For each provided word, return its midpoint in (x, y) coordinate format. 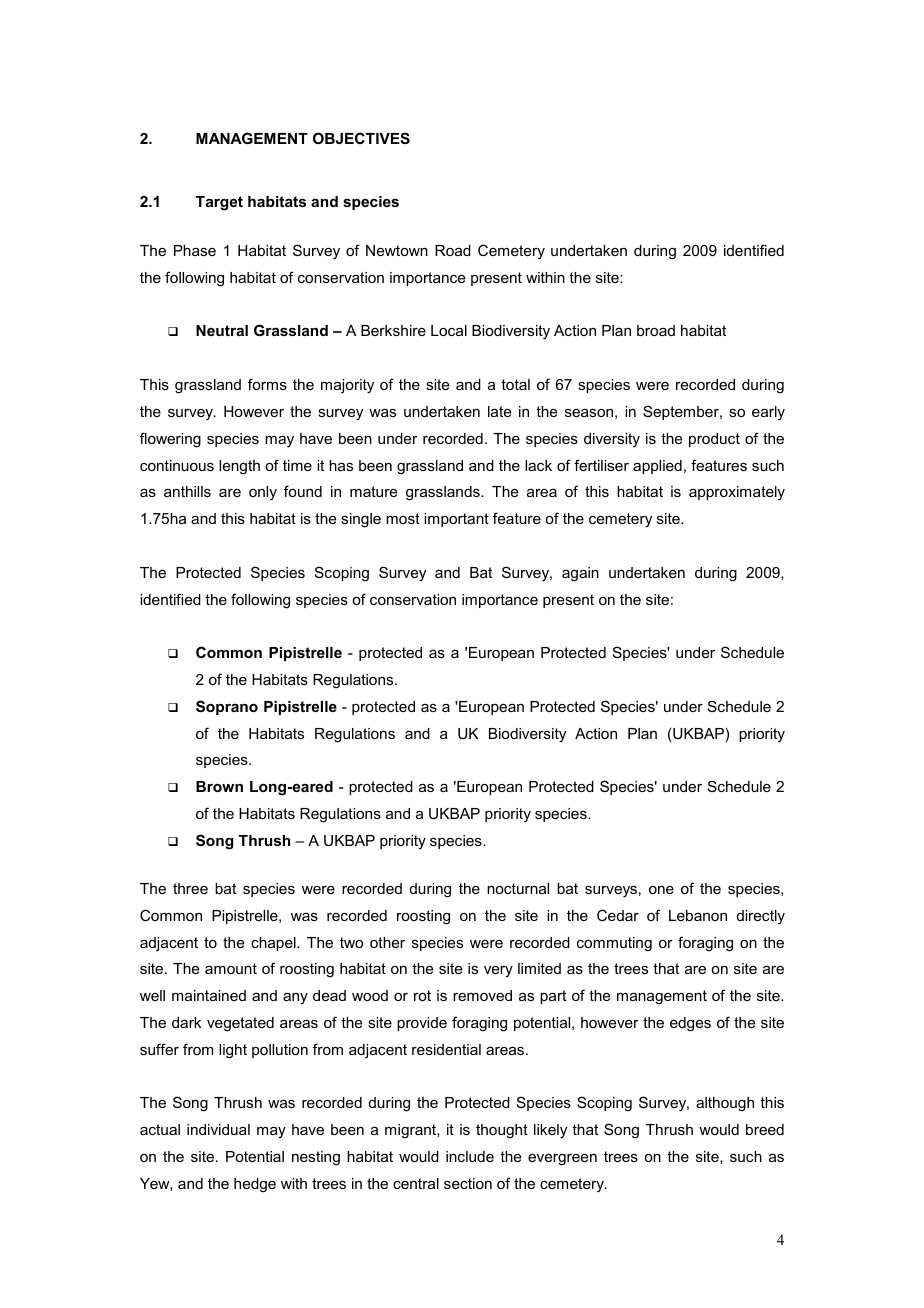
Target (219, 203)
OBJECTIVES (361, 138)
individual (218, 1129)
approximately (737, 493)
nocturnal (518, 888)
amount (231, 968)
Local (449, 330)
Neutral (222, 330)
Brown (219, 786)
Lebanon (698, 915)
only (263, 493)
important (456, 520)
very (498, 971)
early (768, 413)
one (661, 890)
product (714, 440)
